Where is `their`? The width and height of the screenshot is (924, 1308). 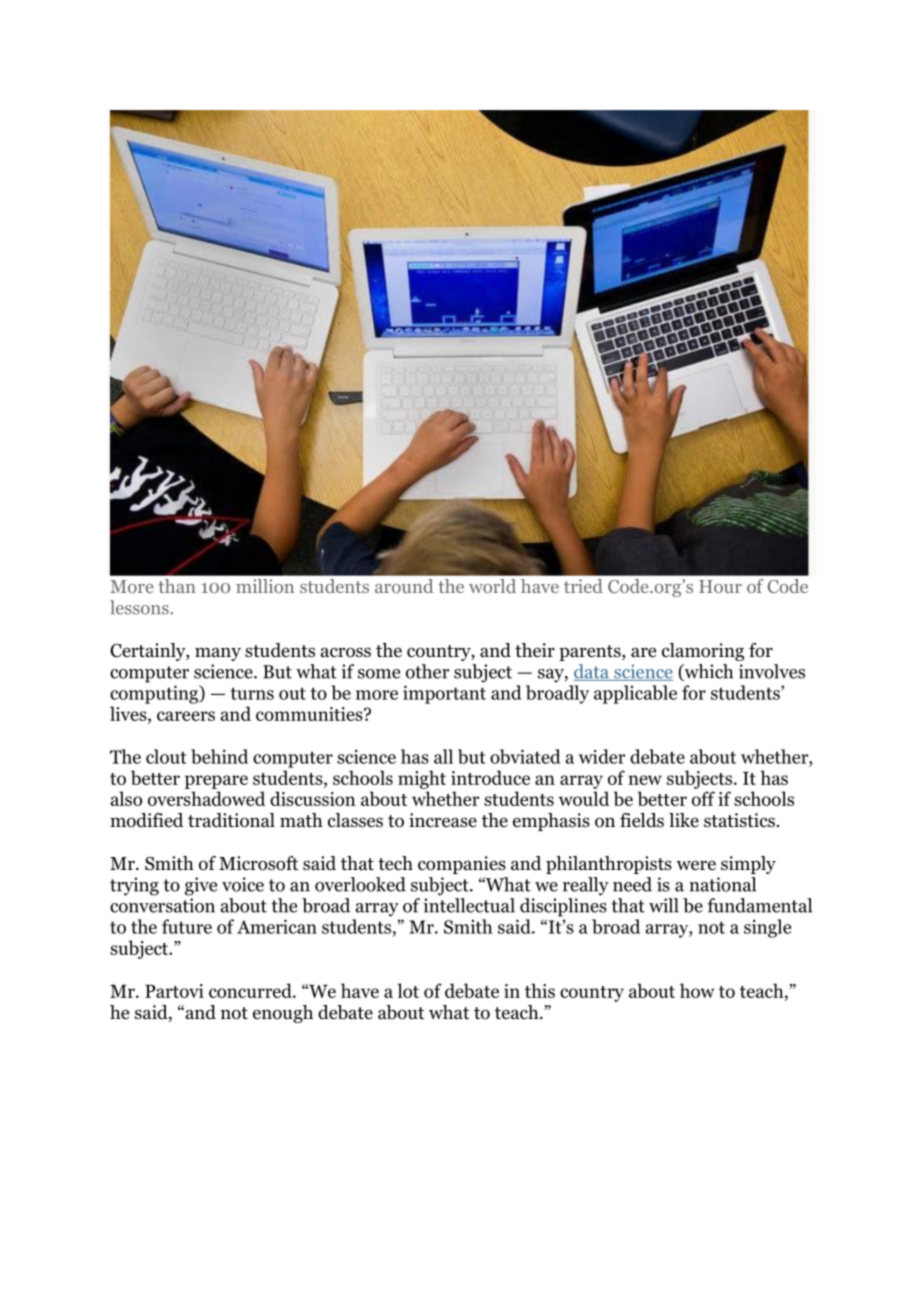
their is located at coordinates (535, 650).
